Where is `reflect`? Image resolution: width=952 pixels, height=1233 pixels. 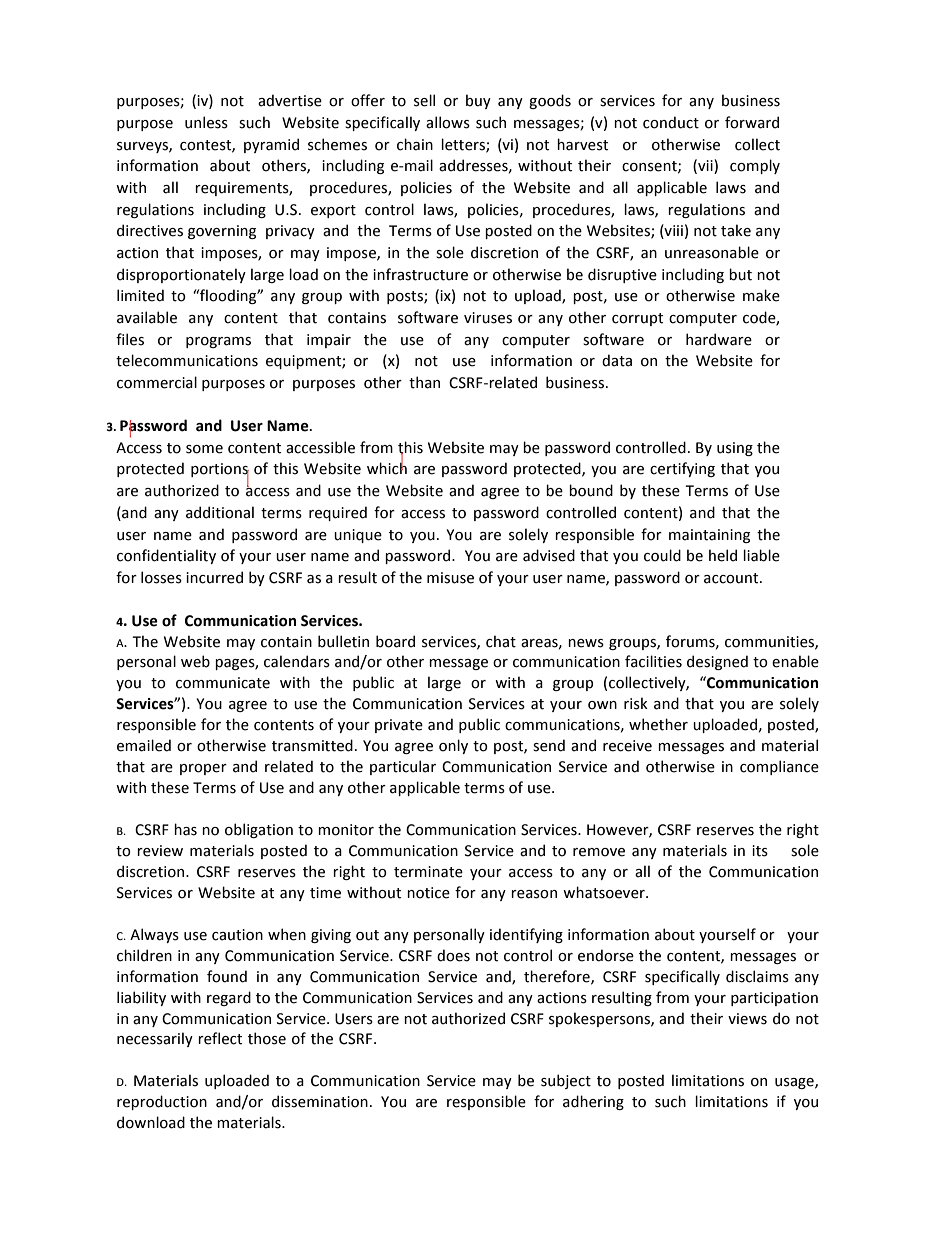 reflect is located at coordinates (220, 1038).
